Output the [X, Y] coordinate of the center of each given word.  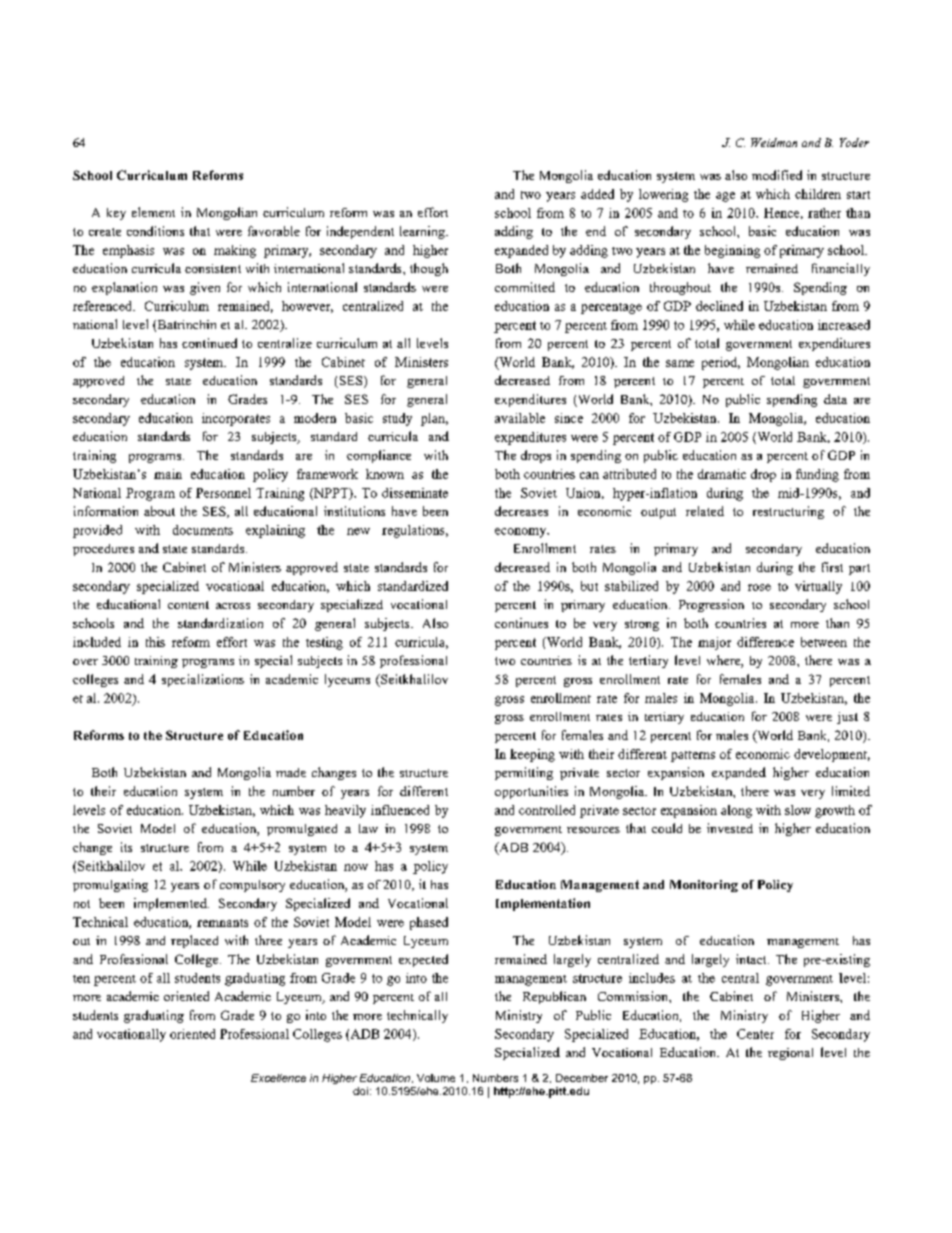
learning [423, 232]
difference [765, 642]
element [153, 212]
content [188, 605]
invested [730, 828]
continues [521, 623]
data [835, 399]
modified [777, 175]
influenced [400, 810]
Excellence [278, 1078]
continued [209, 343]
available [520, 418]
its [126, 847]
